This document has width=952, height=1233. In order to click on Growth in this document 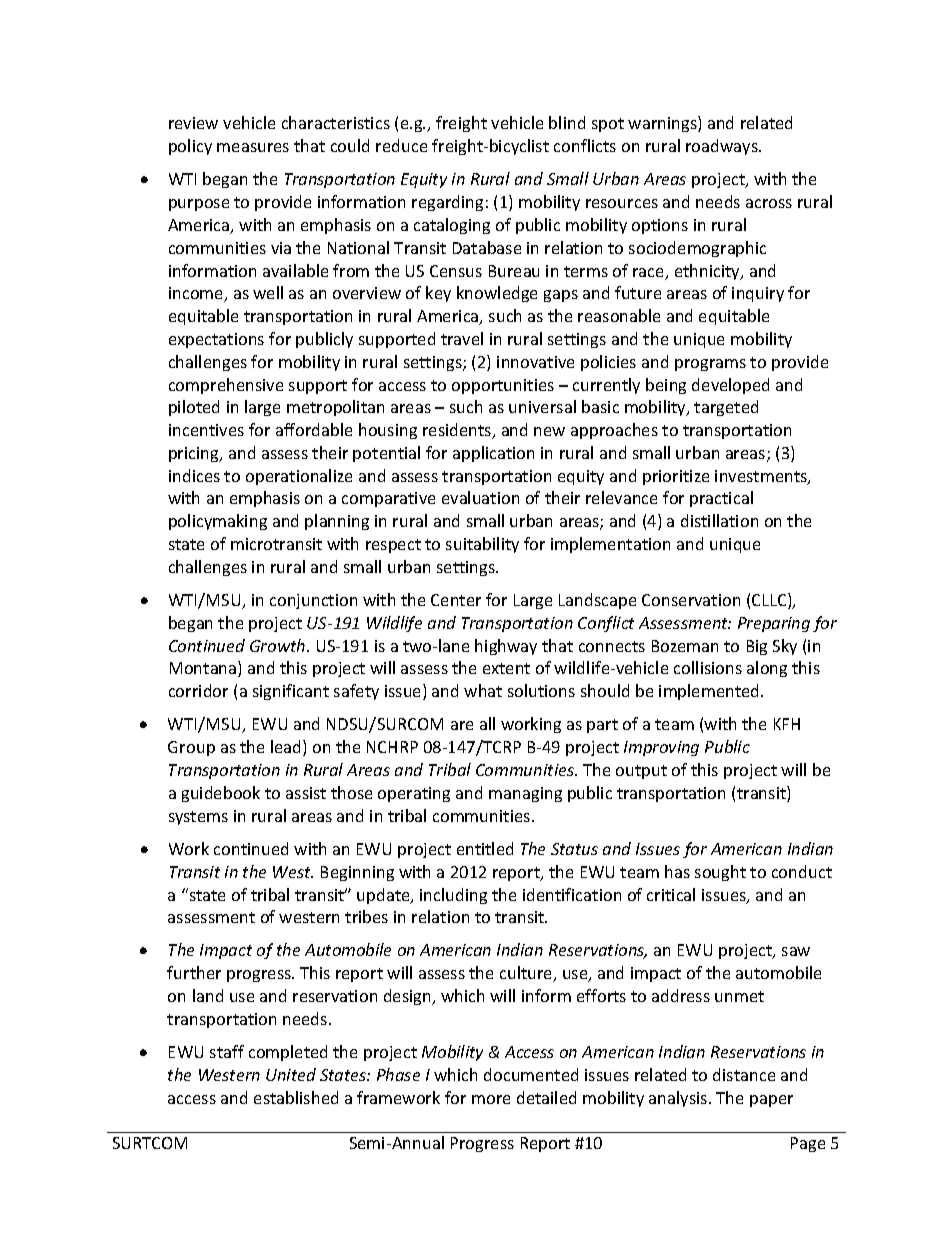, I will do `click(279, 645)`.
